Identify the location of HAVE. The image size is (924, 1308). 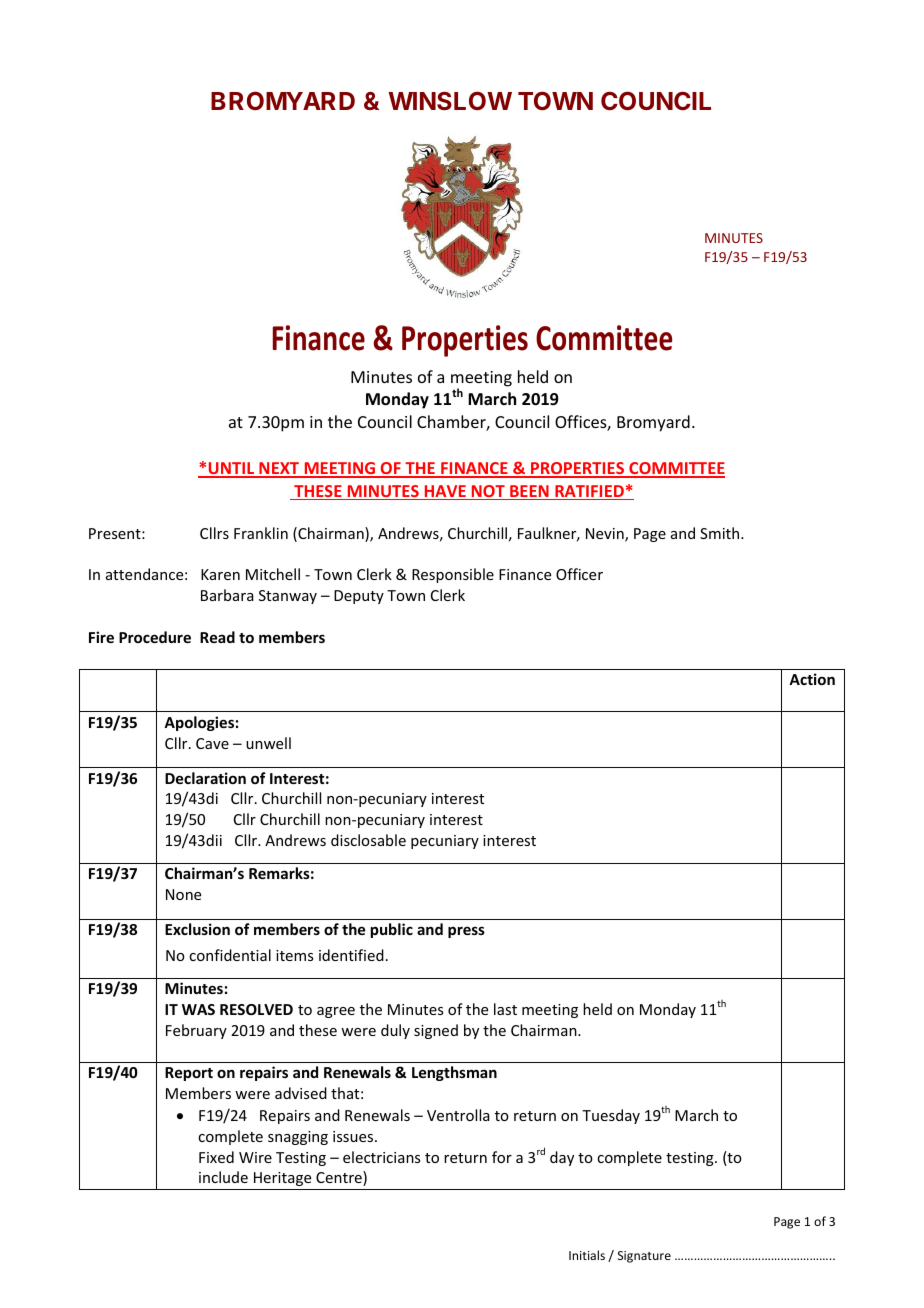
(445, 492).
